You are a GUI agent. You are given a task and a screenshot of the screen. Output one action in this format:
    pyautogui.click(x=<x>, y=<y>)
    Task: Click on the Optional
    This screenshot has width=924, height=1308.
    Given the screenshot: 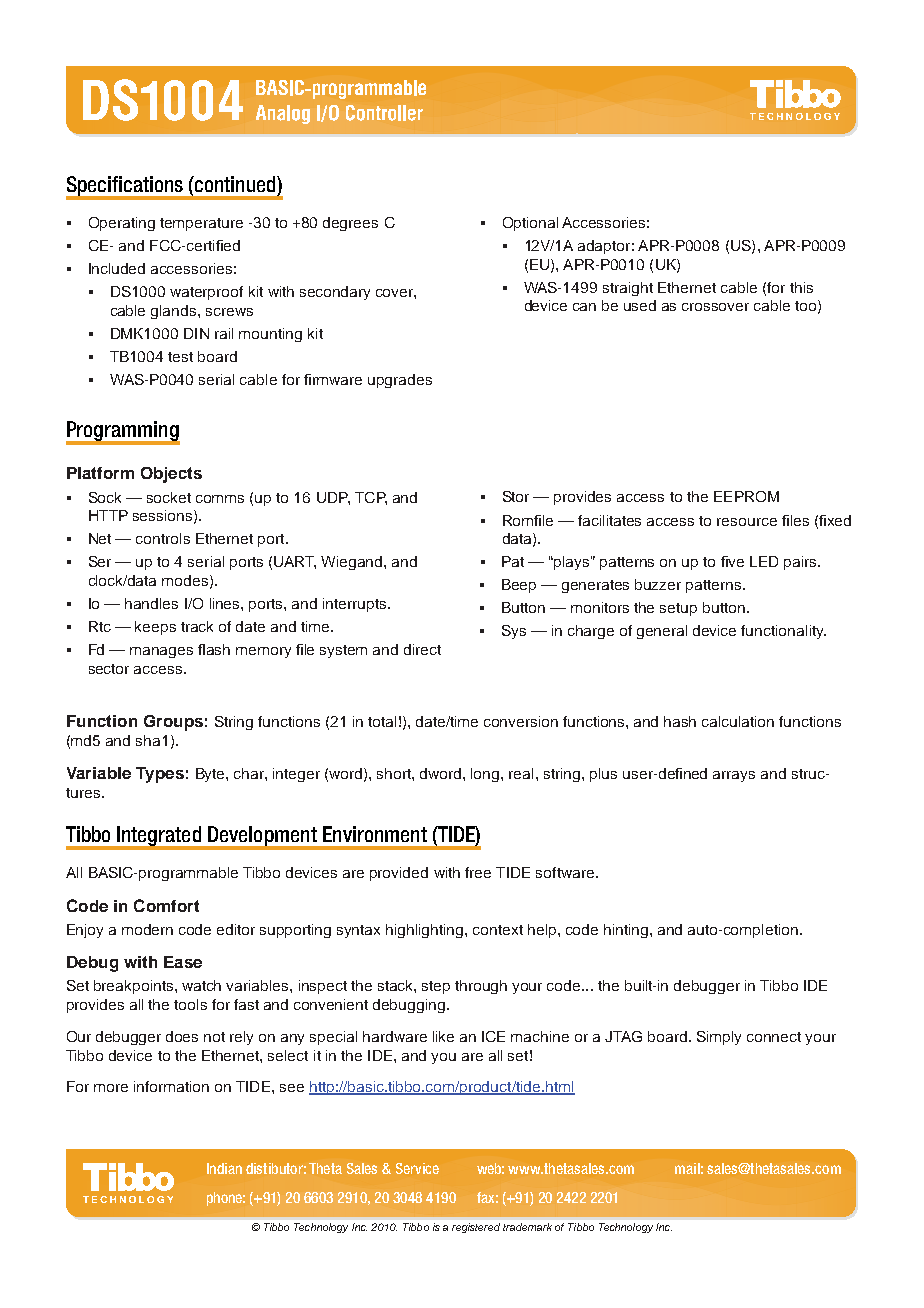 What is the action you would take?
    pyautogui.click(x=530, y=224)
